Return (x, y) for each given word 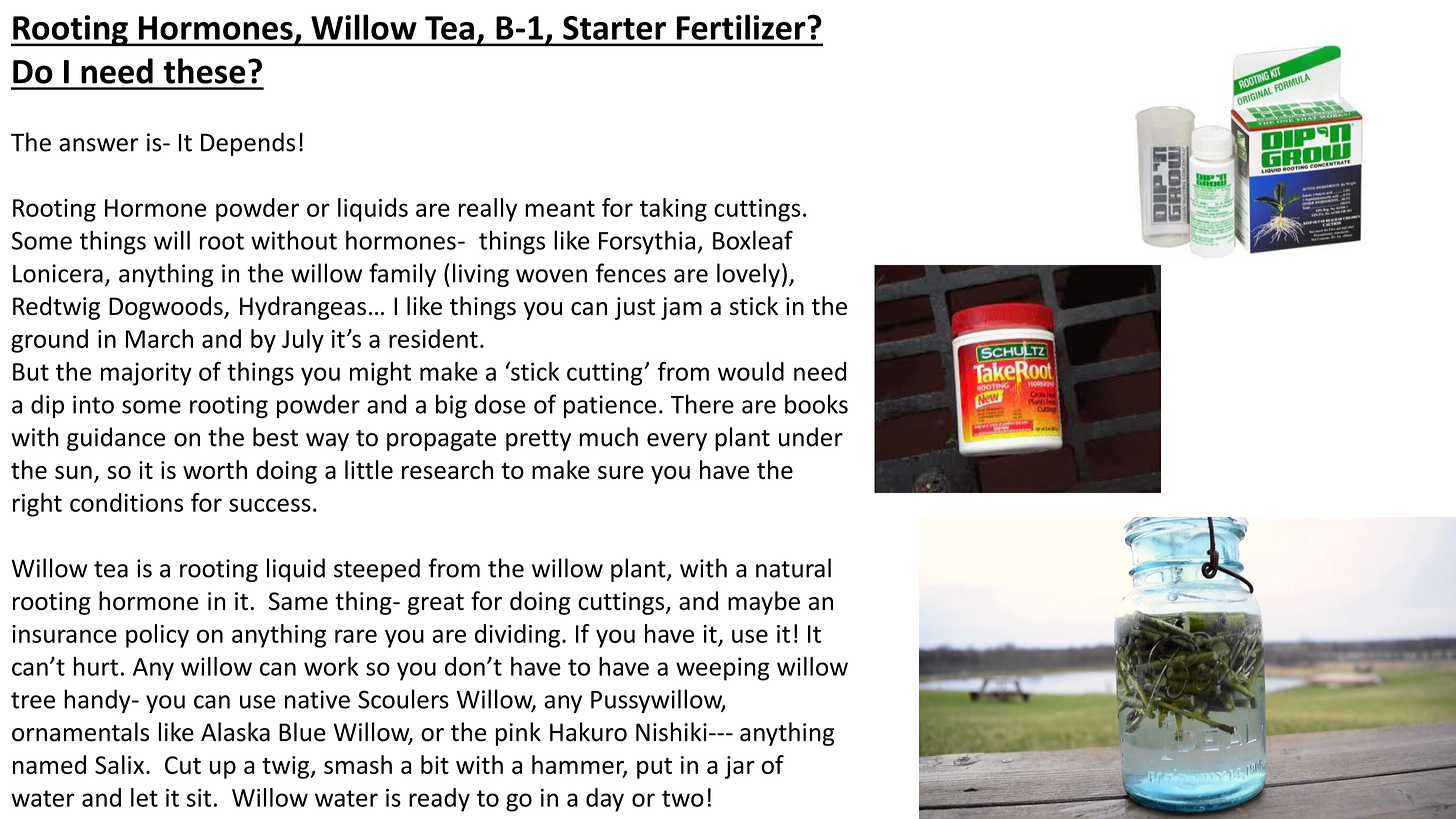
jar (740, 767)
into (93, 404)
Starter (614, 28)
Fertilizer (742, 27)
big (451, 406)
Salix (121, 764)
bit (435, 764)
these (204, 71)
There (702, 404)
